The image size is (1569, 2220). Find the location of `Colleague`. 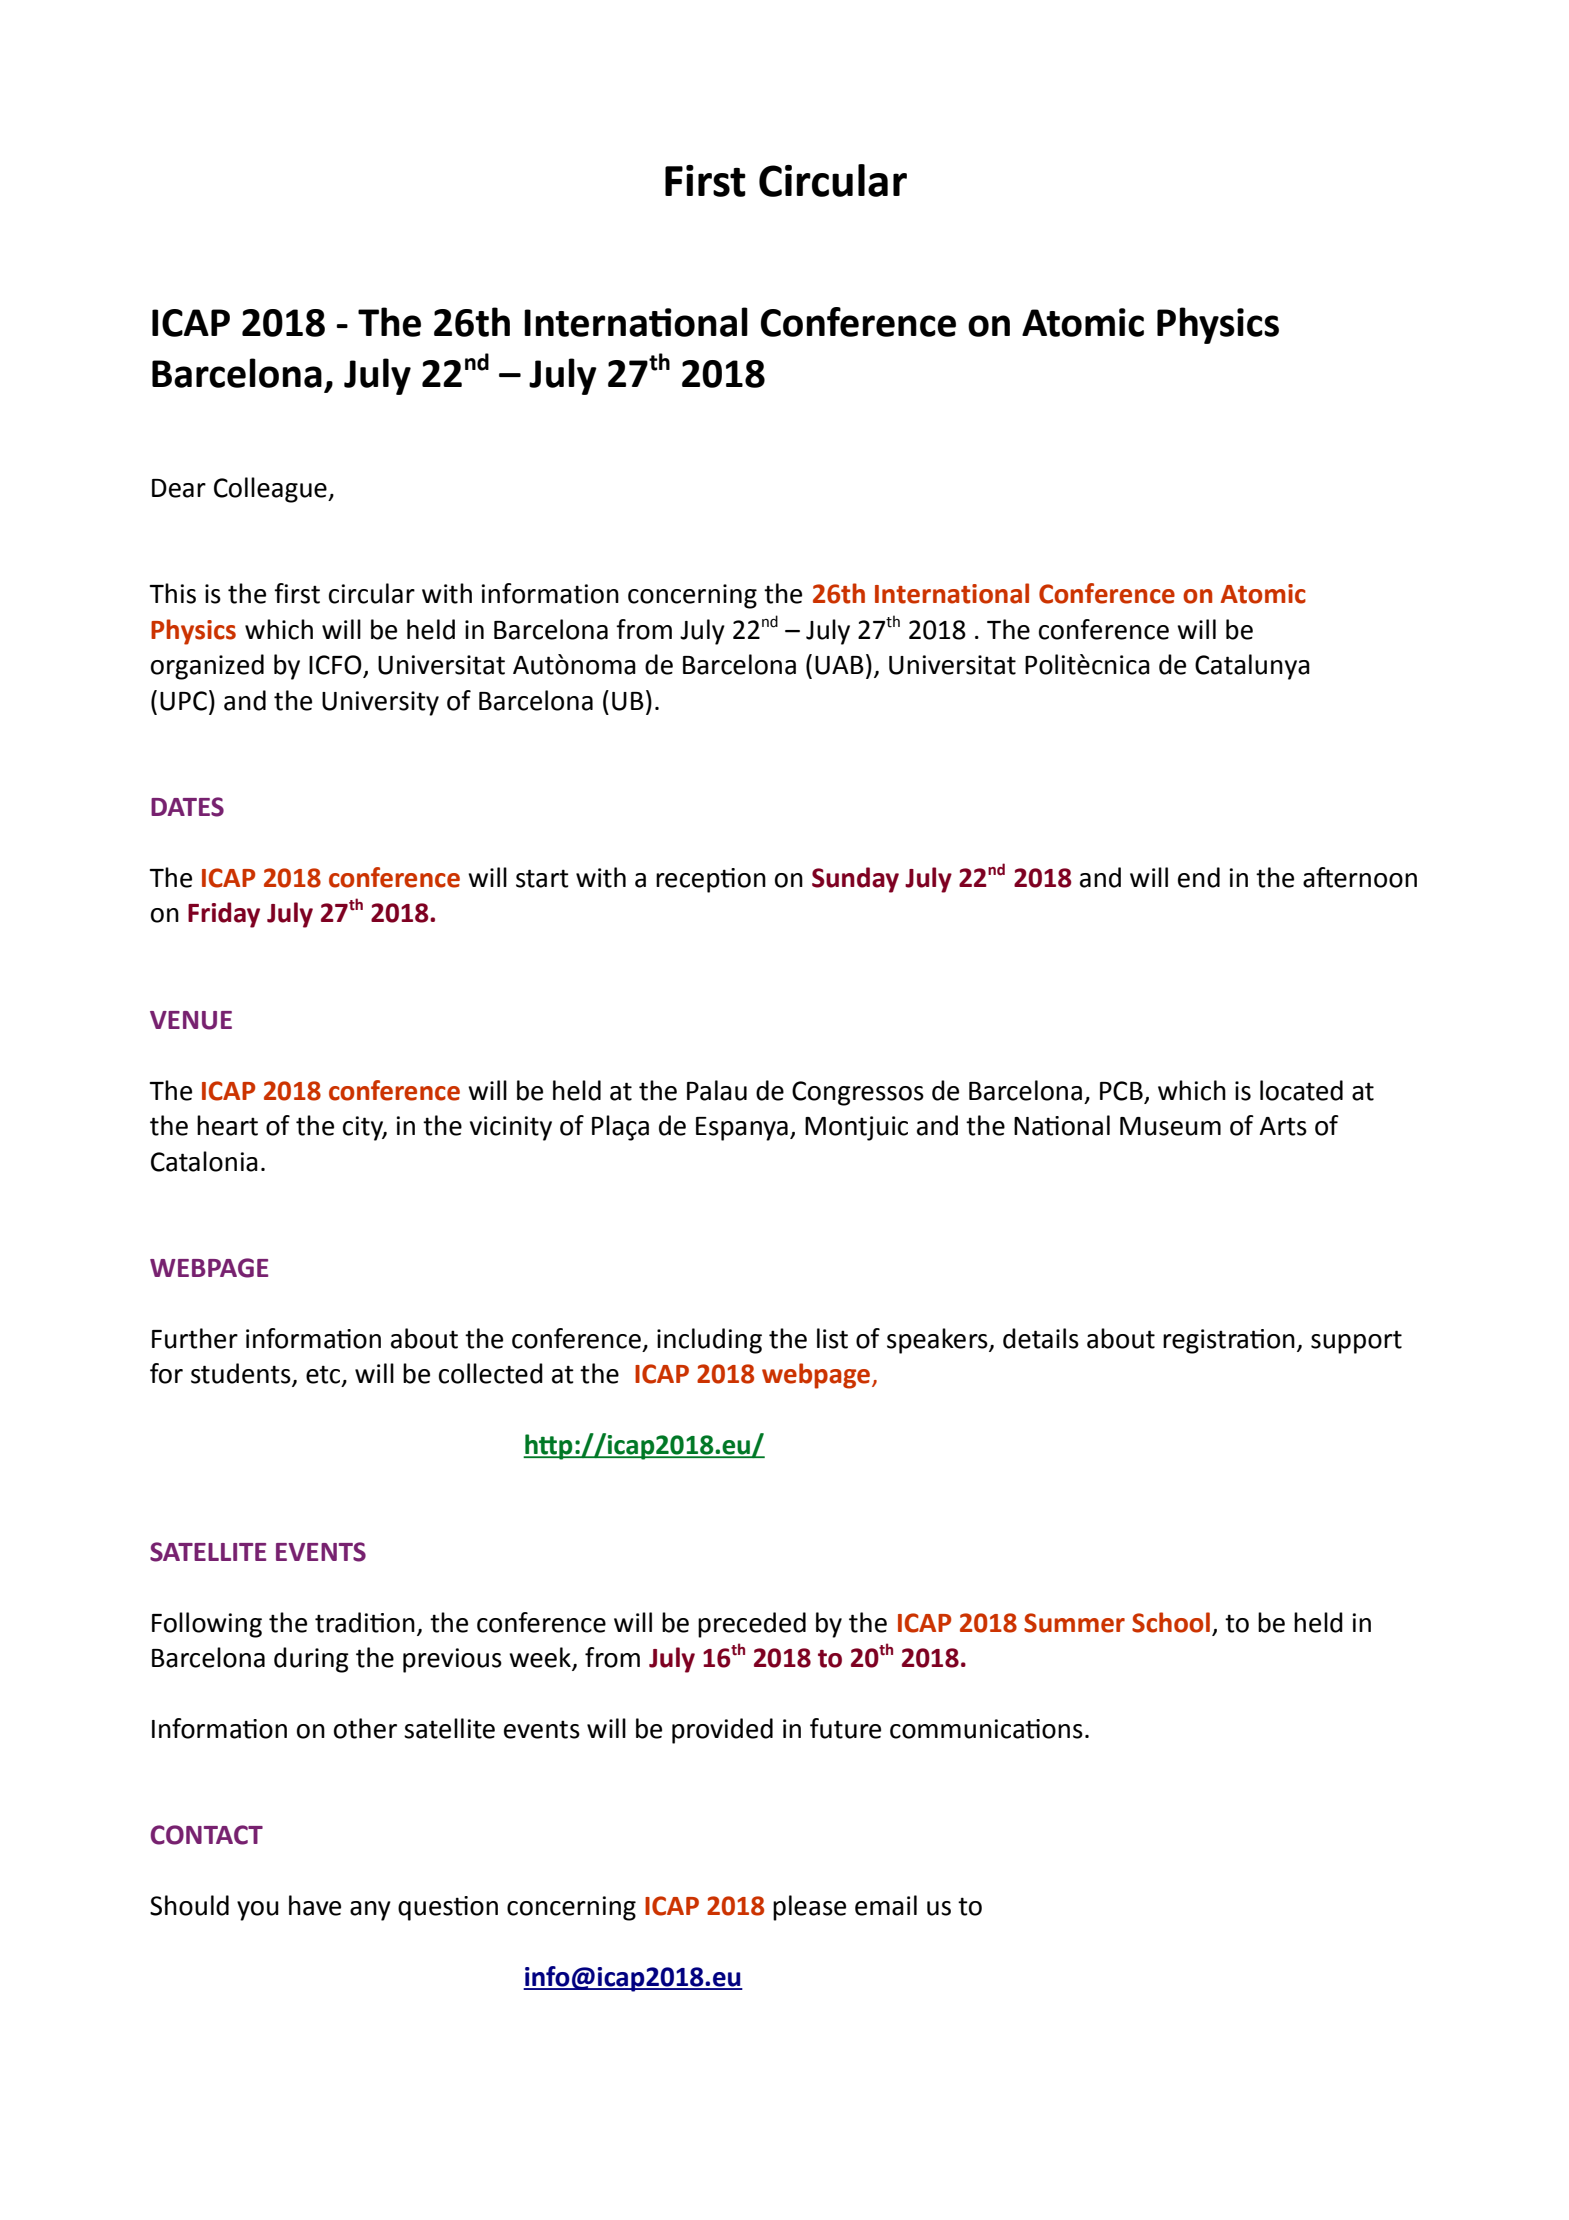

Colleague is located at coordinates (271, 490).
